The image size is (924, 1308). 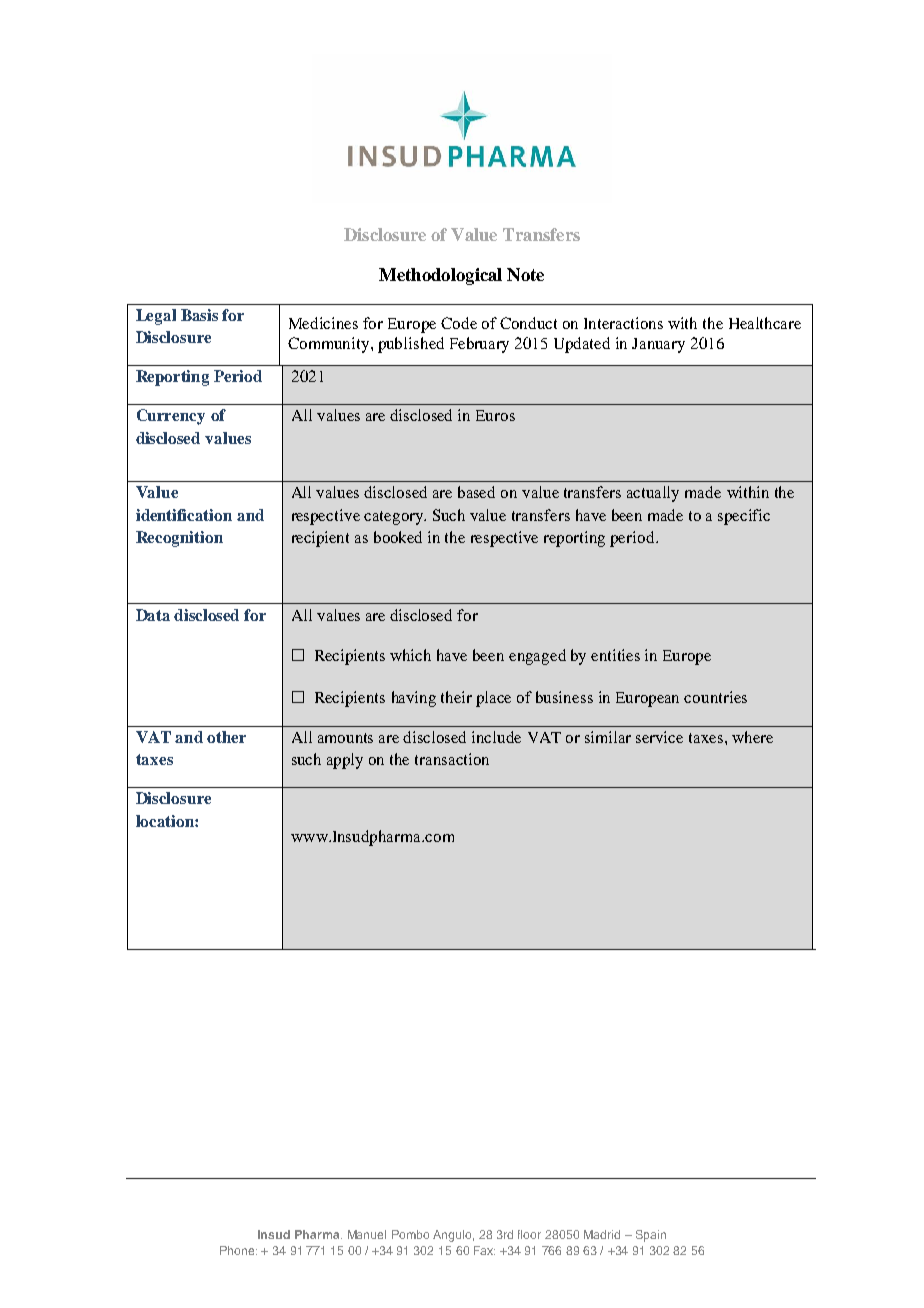 What do you see at coordinates (659, 737) in the image?
I see `service` at bounding box center [659, 737].
